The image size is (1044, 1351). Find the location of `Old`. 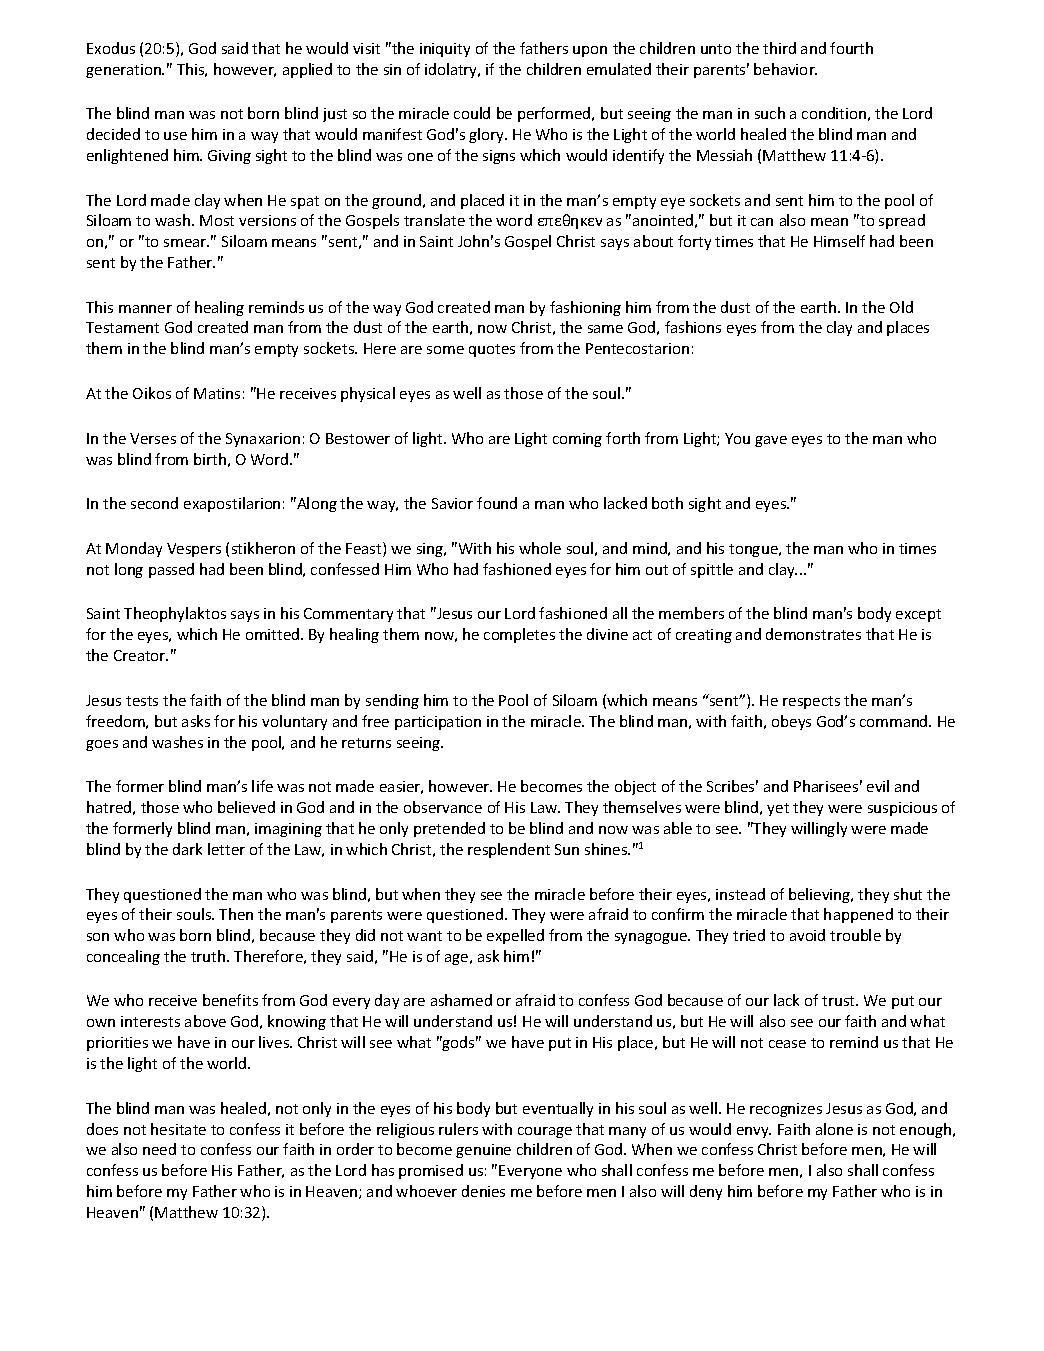

Old is located at coordinates (901, 307).
